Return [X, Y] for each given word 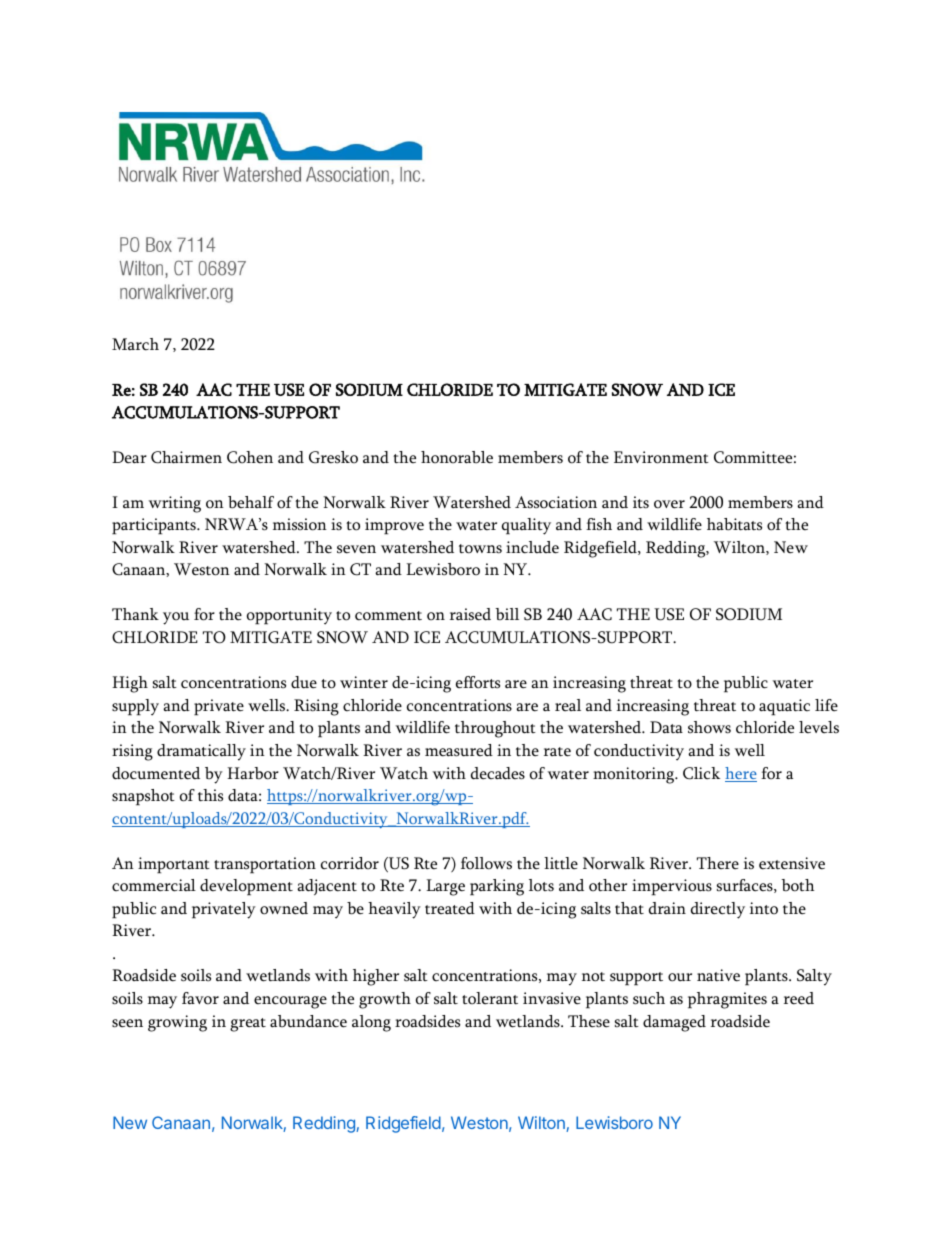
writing [175, 504]
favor [200, 998]
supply [135, 707]
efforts [478, 682]
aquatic [784, 707]
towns [480, 549]
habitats [734, 524]
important [174, 865]
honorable [457, 457]
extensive [792, 863]
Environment [661, 457]
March [135, 344]
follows [486, 863]
